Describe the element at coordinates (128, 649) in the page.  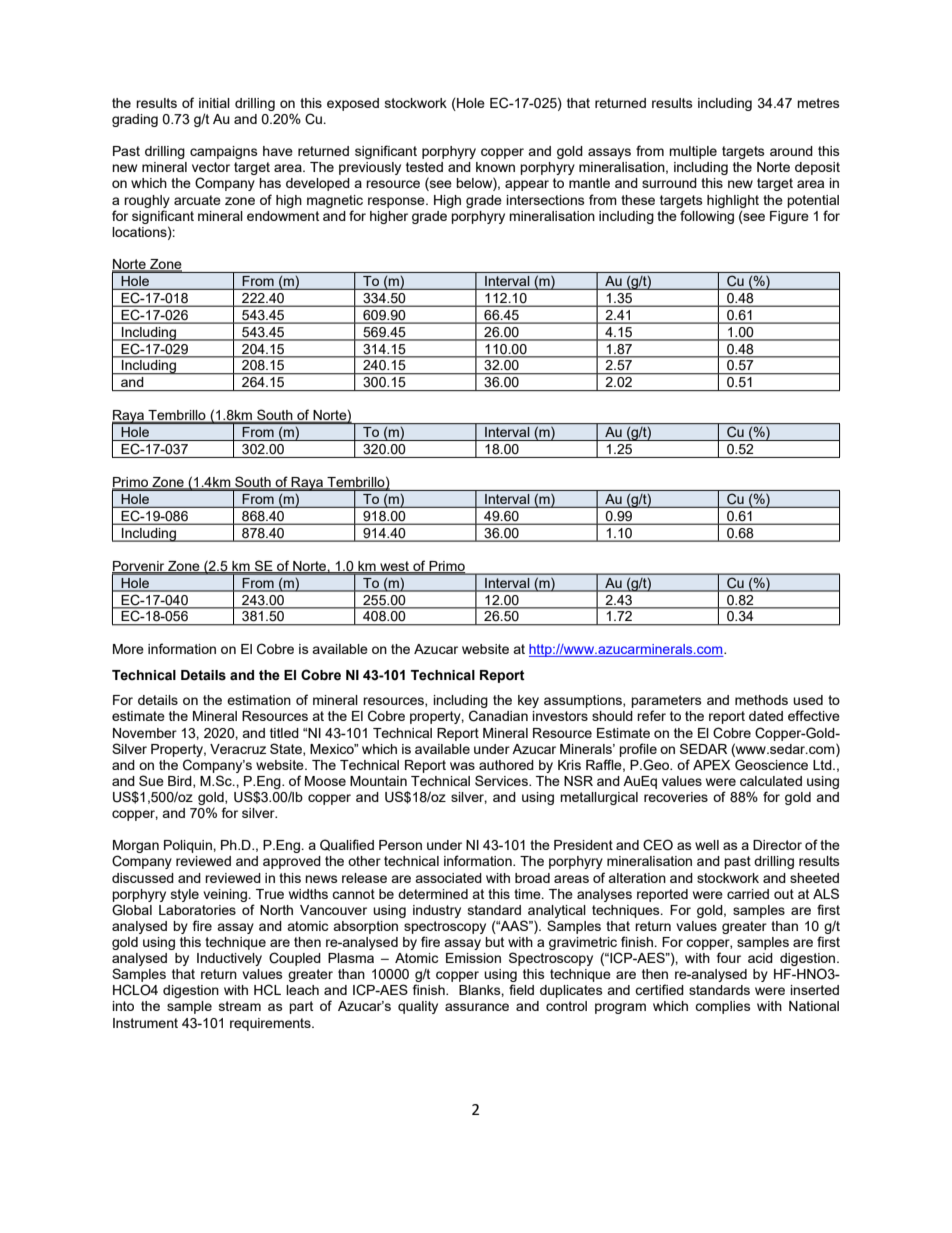
I see `More` at that location.
